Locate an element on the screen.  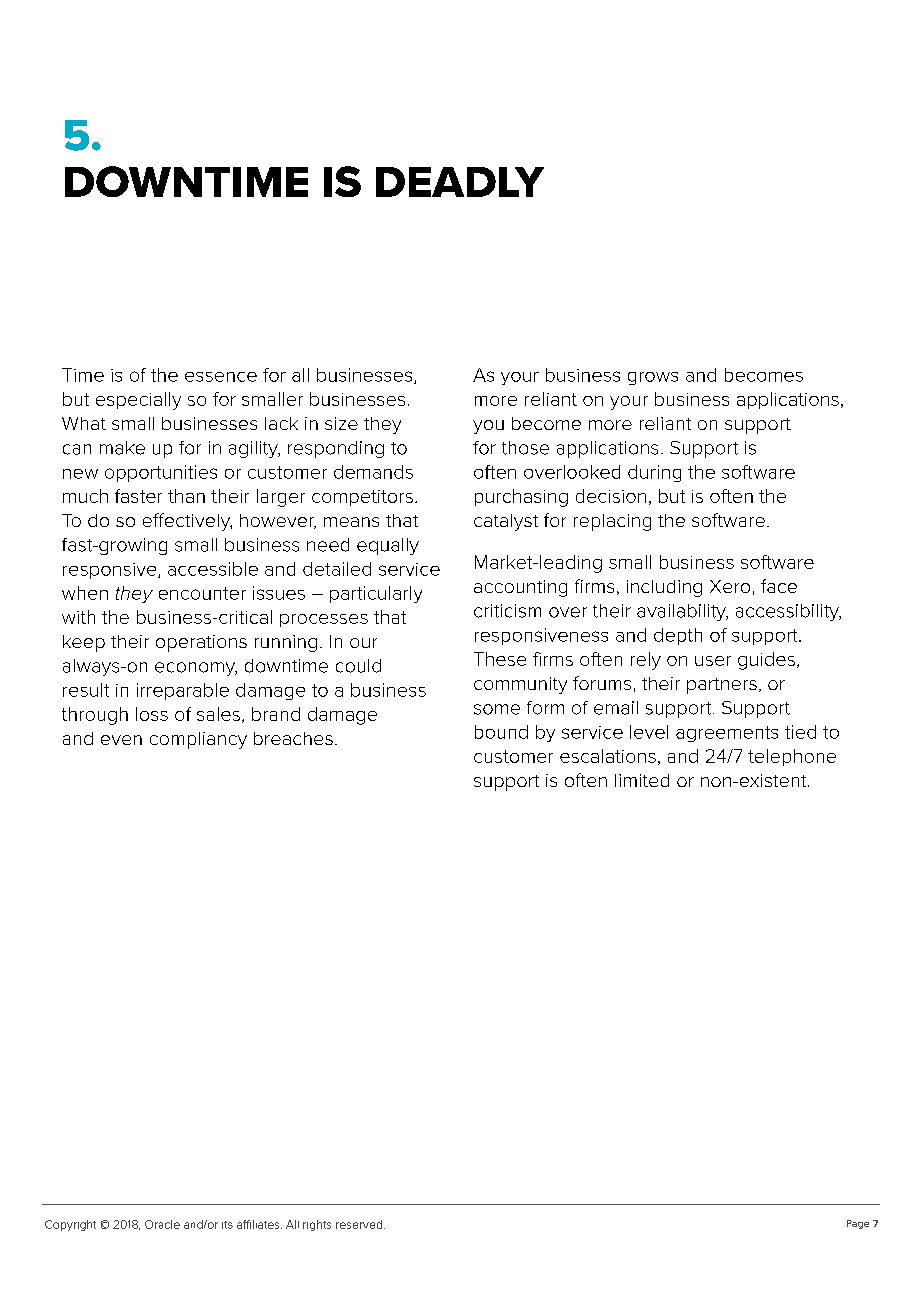
reserved is located at coordinates (359, 1224).
